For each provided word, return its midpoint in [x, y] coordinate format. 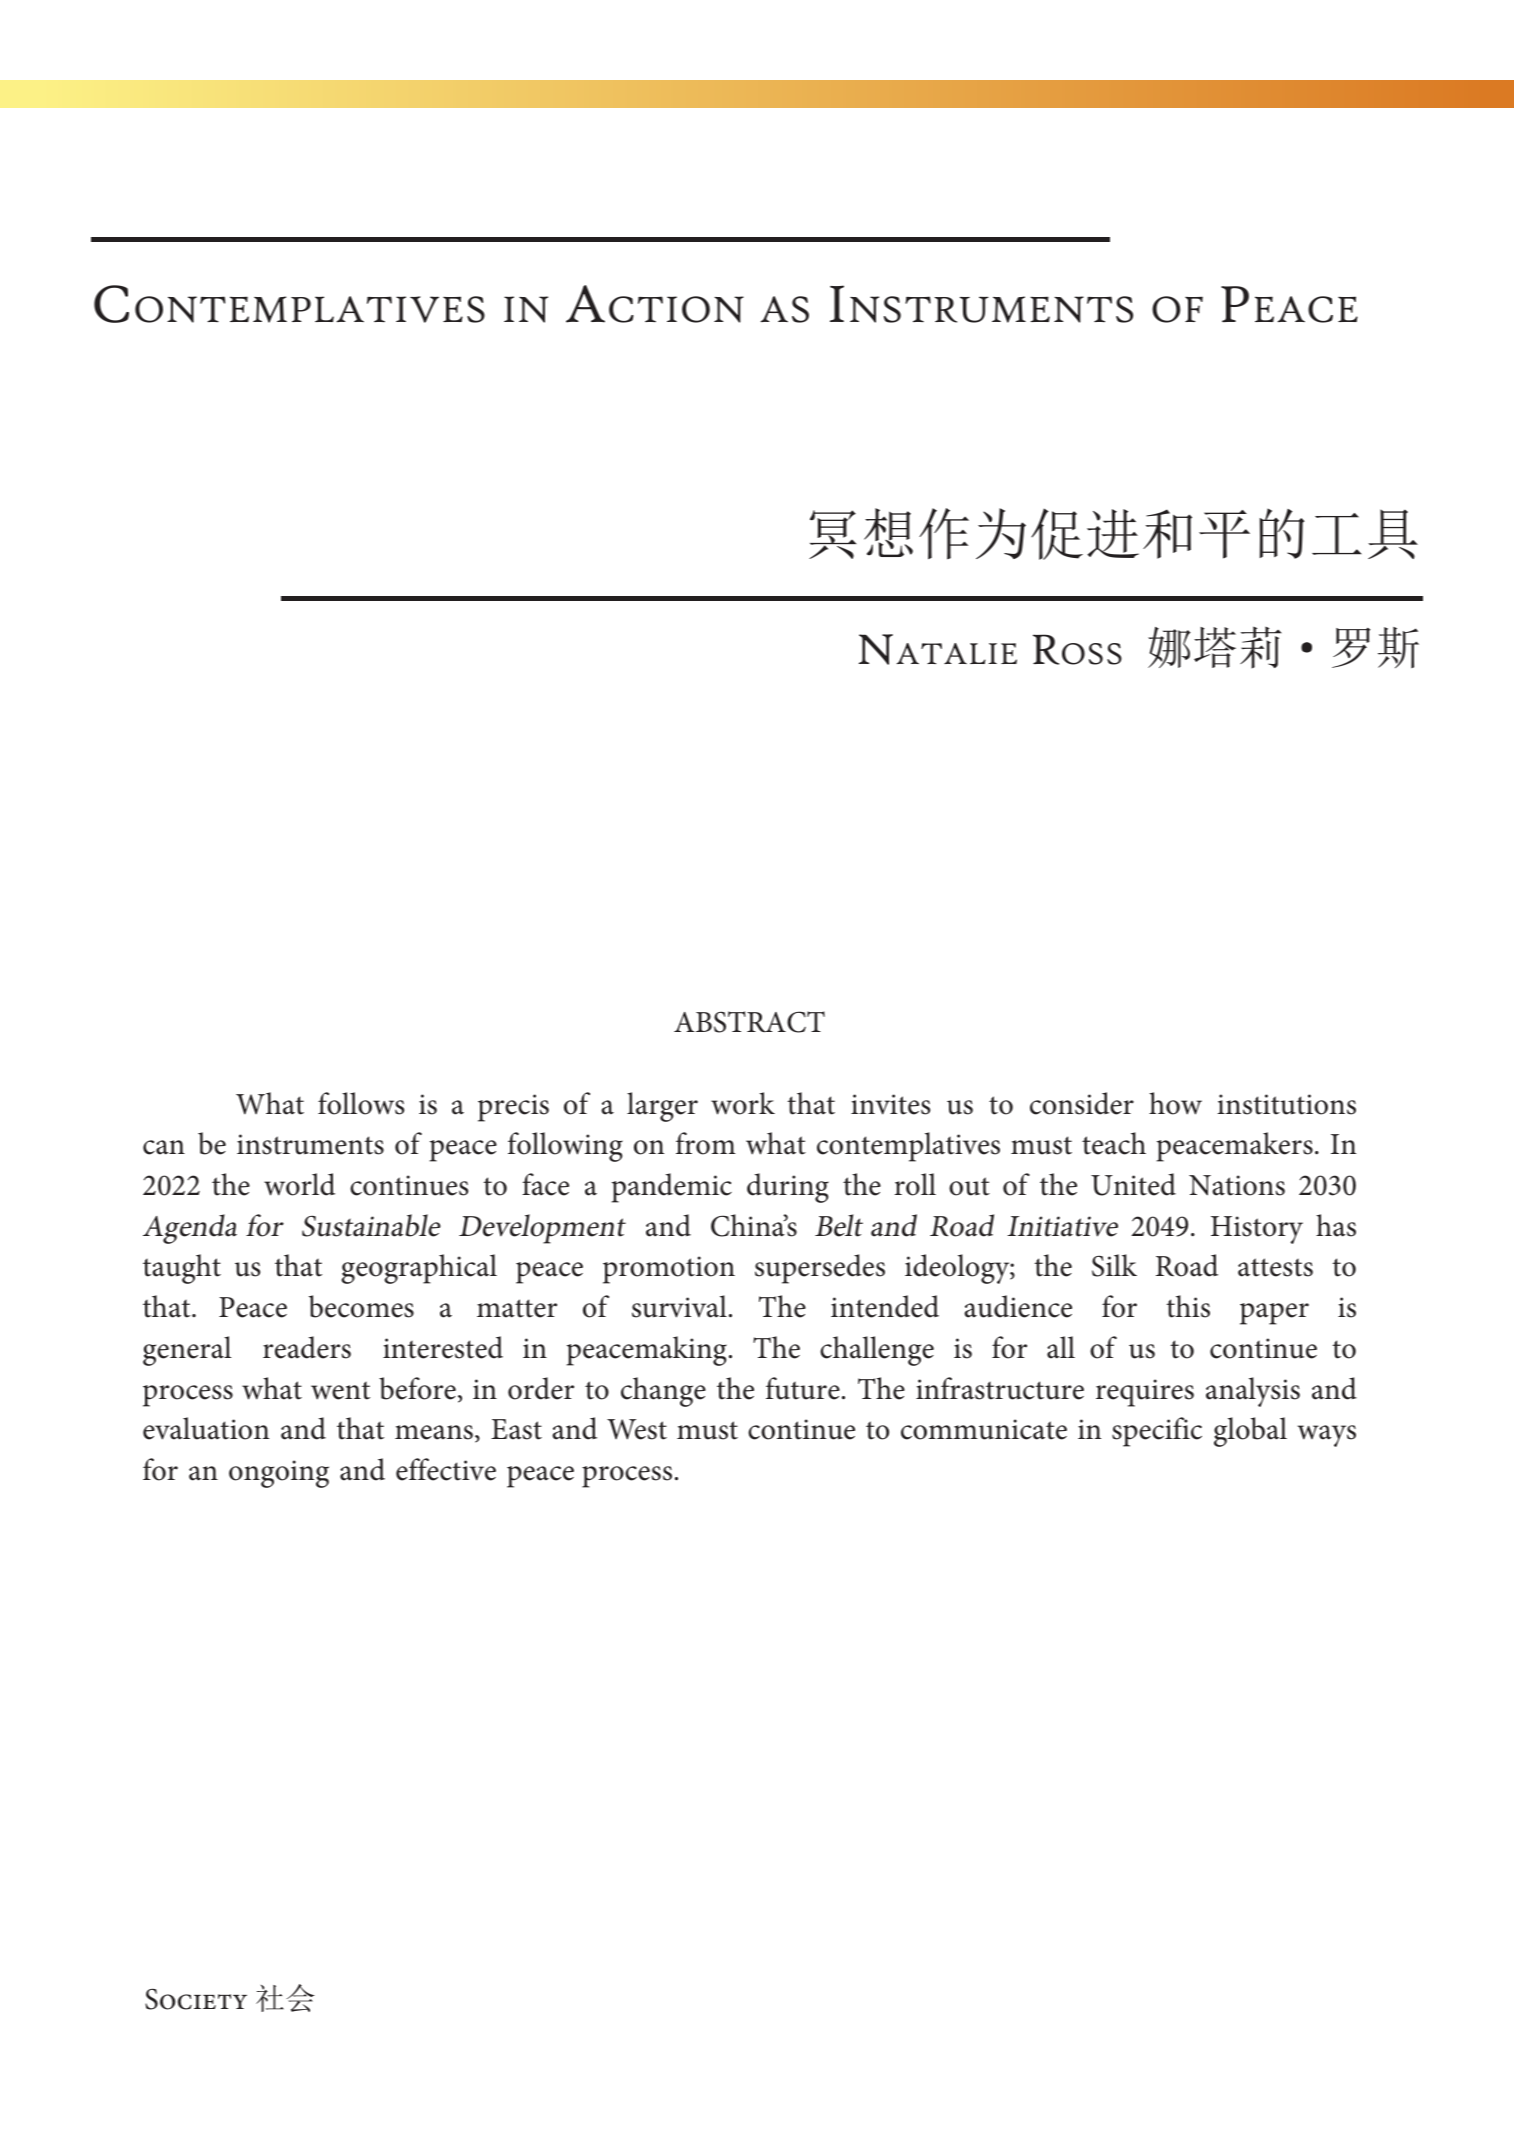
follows [361, 1103]
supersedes [820, 1269]
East [516, 1429]
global [1250, 1432]
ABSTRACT [749, 1022]
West [637, 1429]
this [1188, 1306]
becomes [361, 1306]
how [1175, 1103]
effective [446, 1469]
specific [1157, 1432]
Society [196, 1999]
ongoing [279, 1474]
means [434, 1432]
